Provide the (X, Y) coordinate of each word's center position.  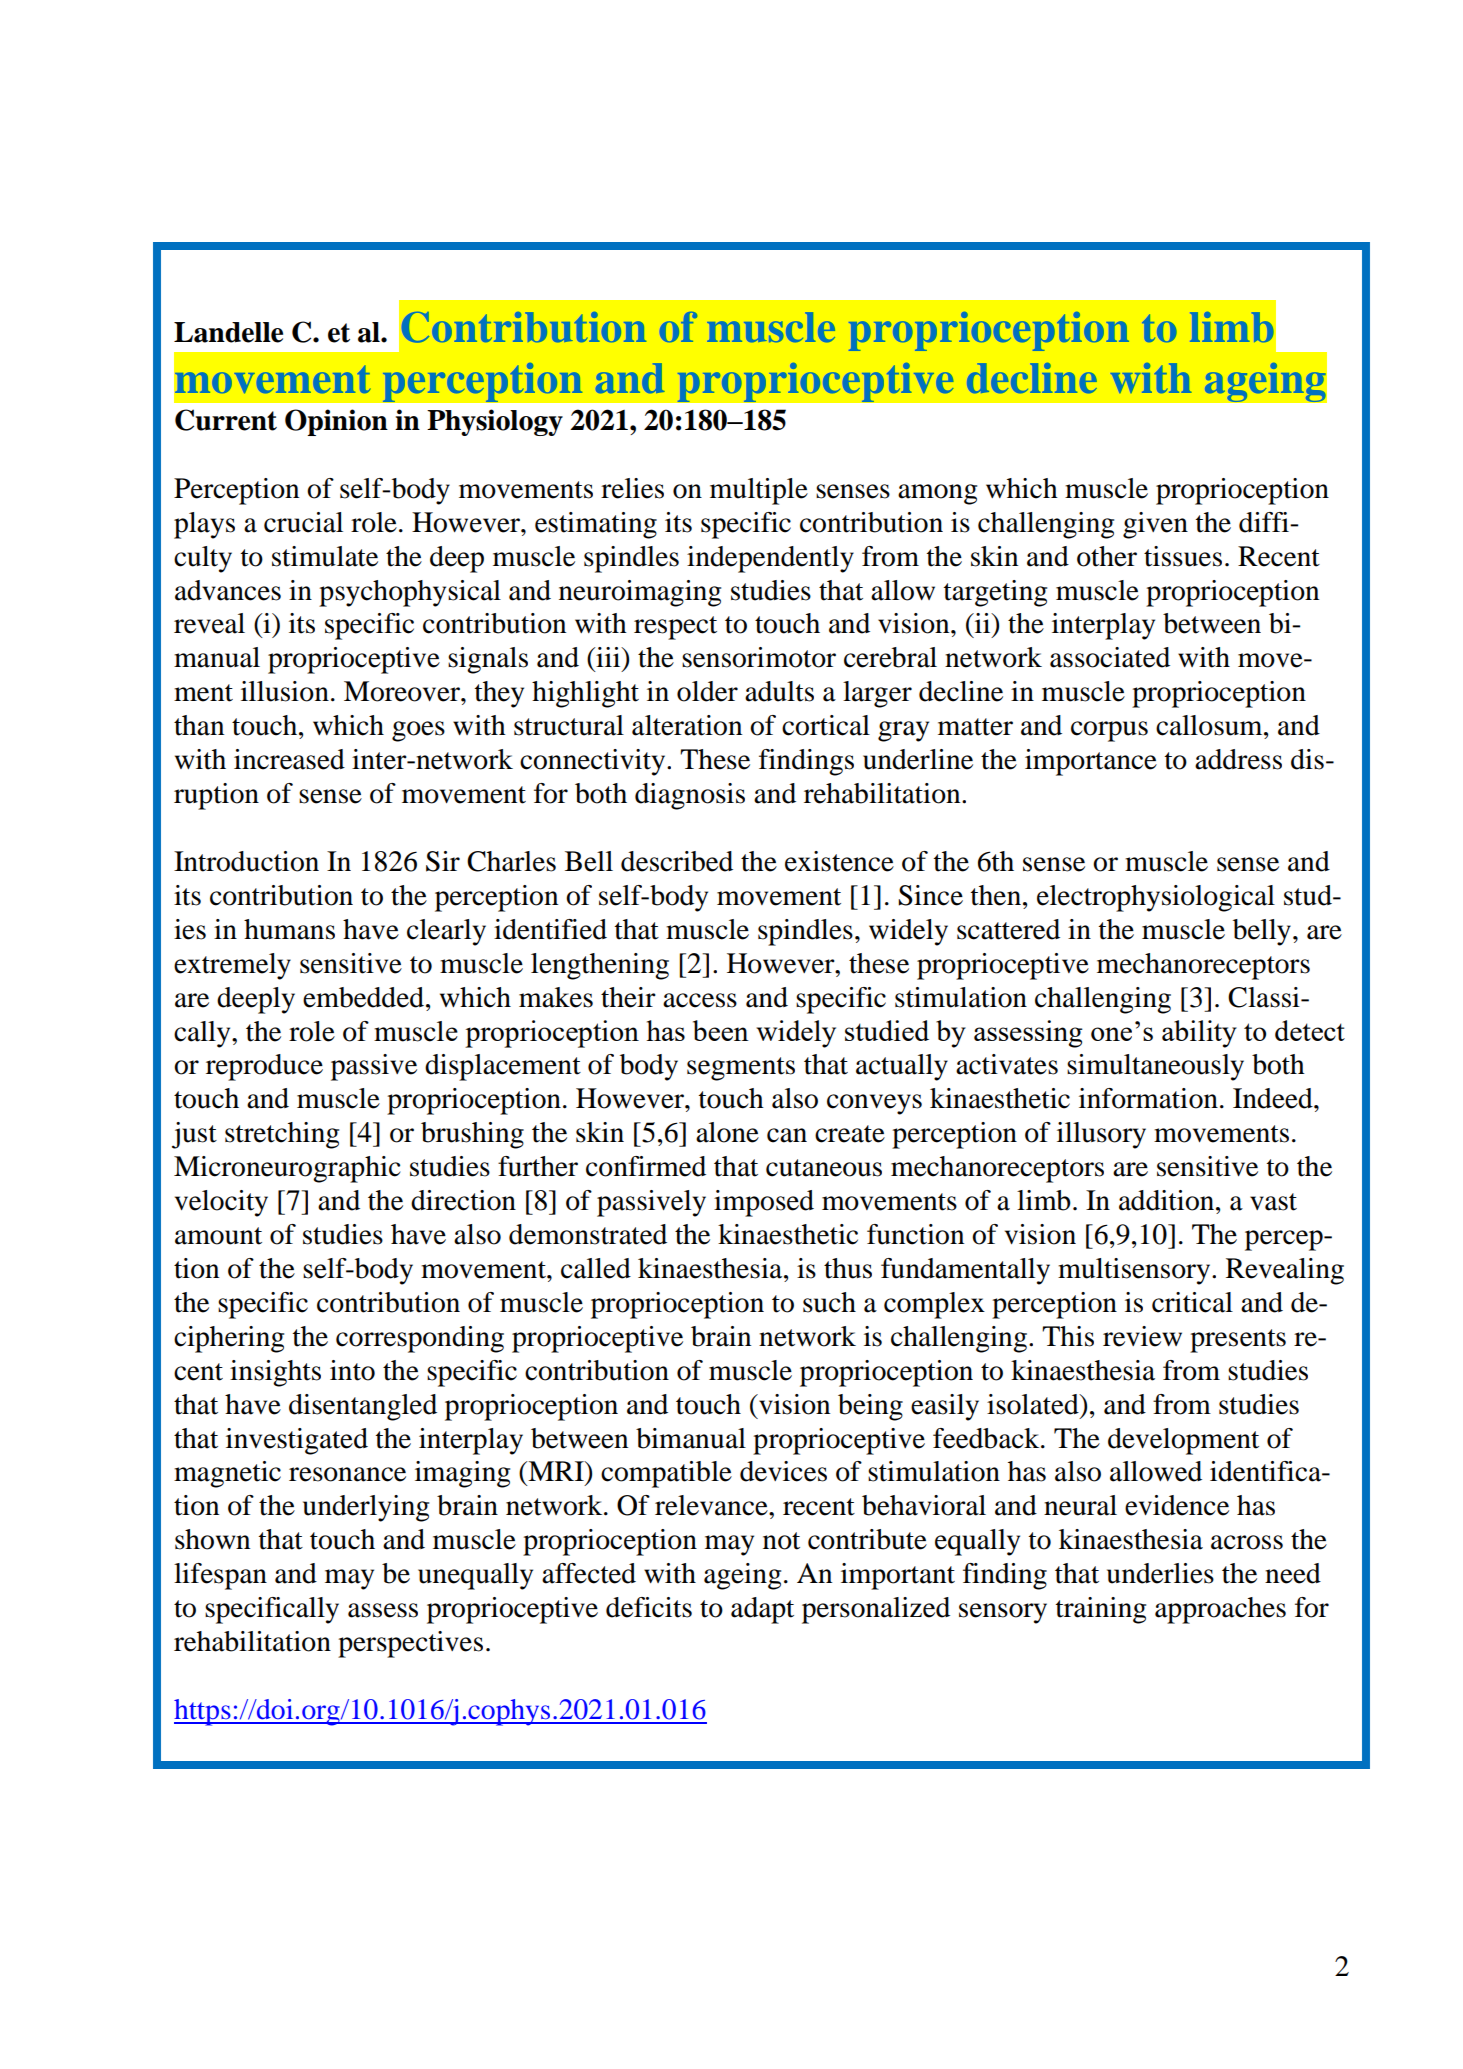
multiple (759, 491)
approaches (1220, 1610)
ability (1199, 1034)
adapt (762, 1610)
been (721, 1030)
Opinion (336, 422)
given (1155, 525)
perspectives (410, 1644)
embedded (365, 997)
